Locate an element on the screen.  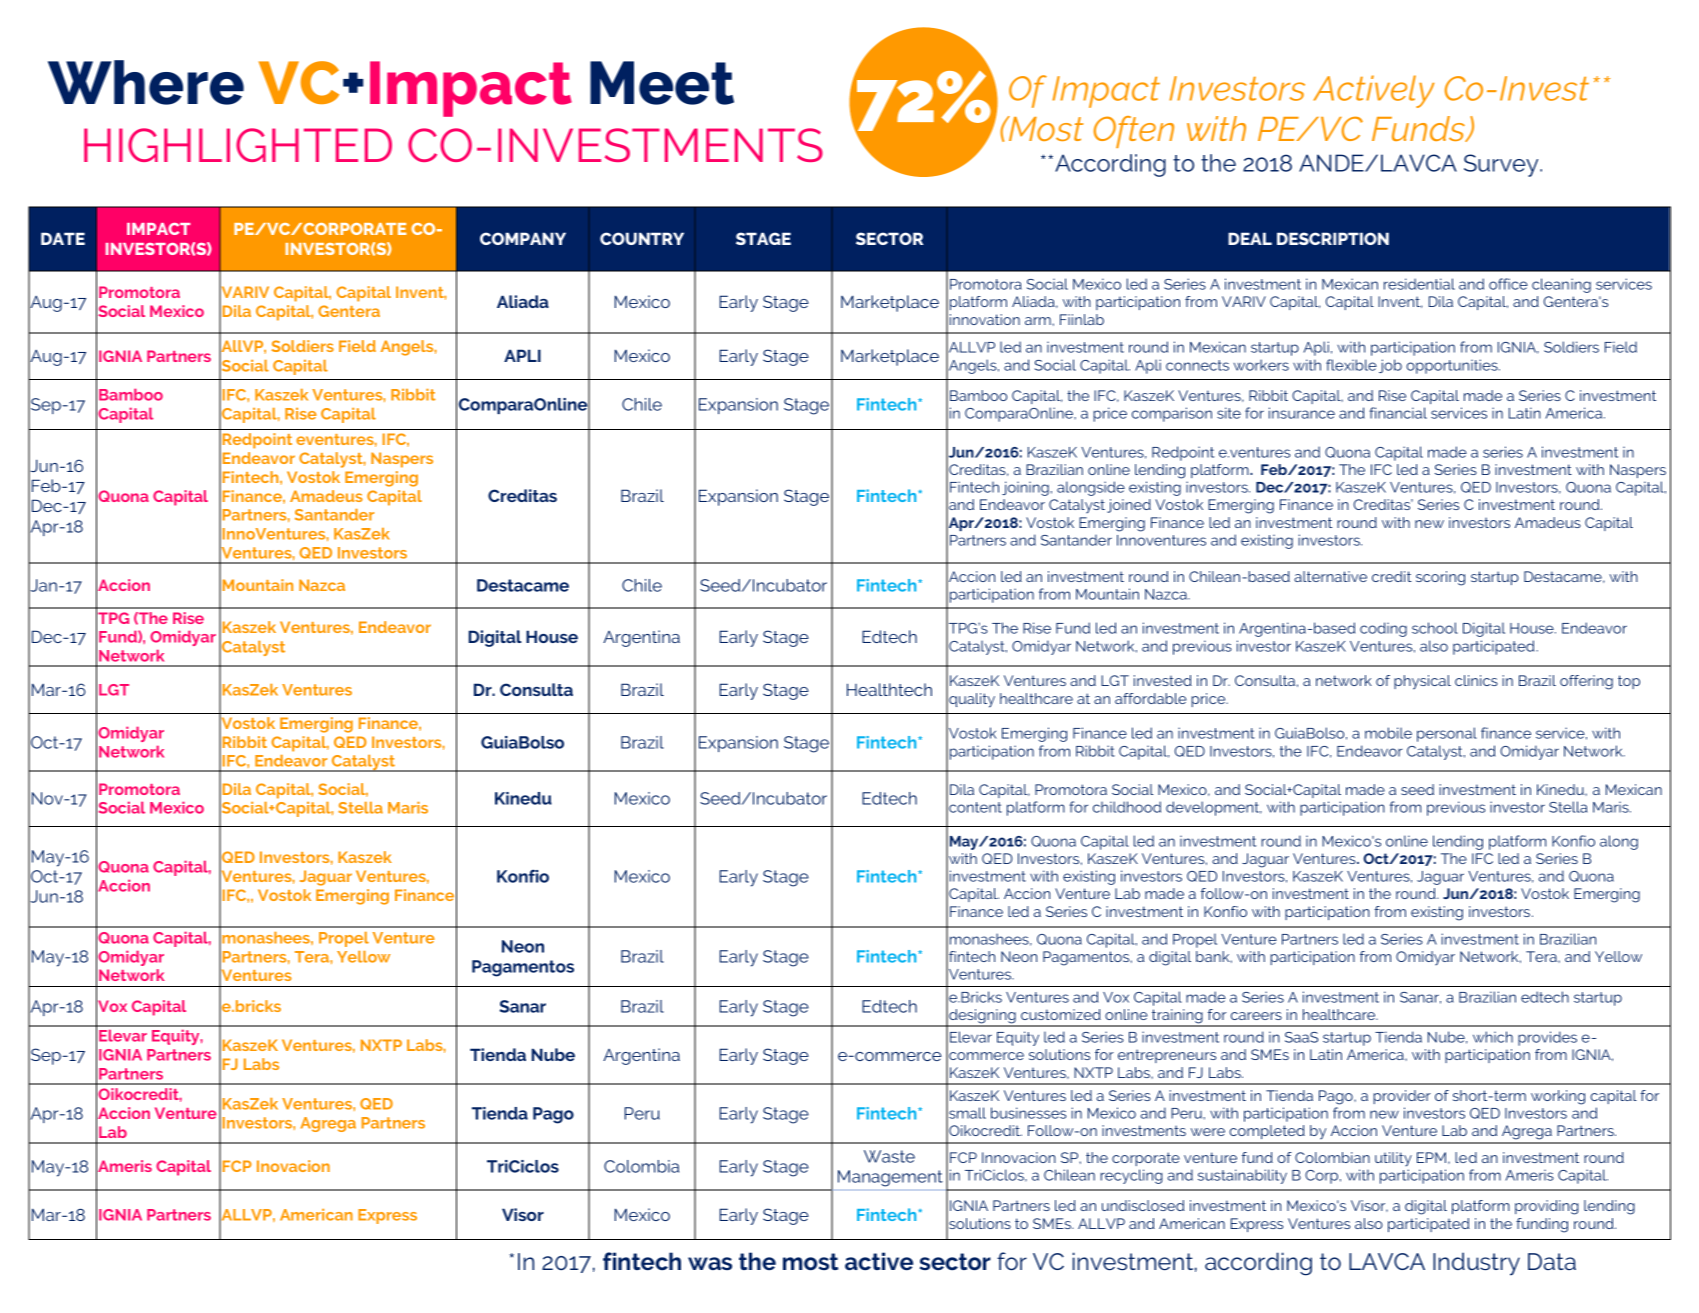
Management is located at coordinates (890, 1178).
